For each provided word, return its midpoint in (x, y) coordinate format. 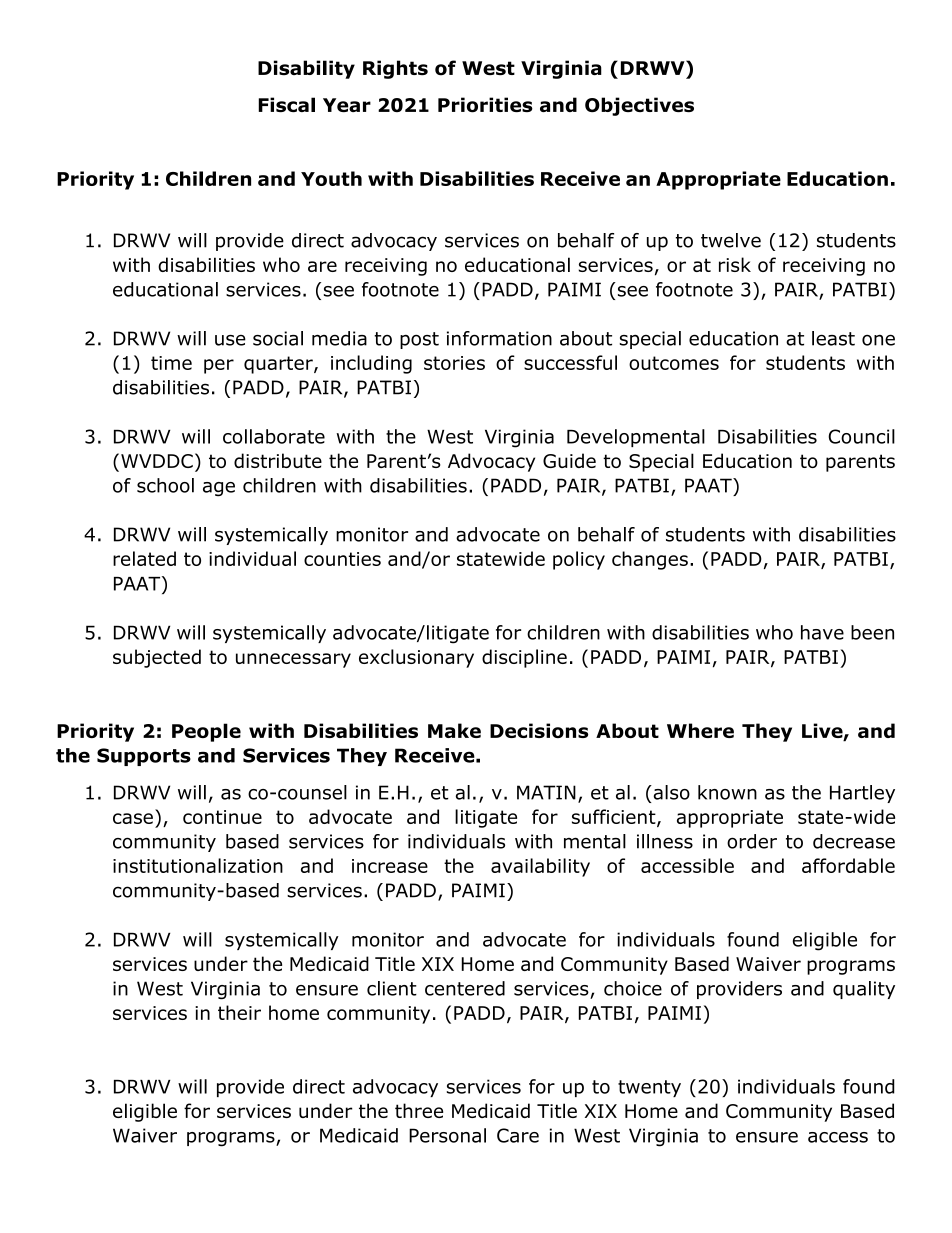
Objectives (639, 106)
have (822, 632)
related (144, 558)
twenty (649, 1088)
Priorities (485, 105)
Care (518, 1135)
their (239, 1012)
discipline (524, 658)
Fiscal (286, 104)
